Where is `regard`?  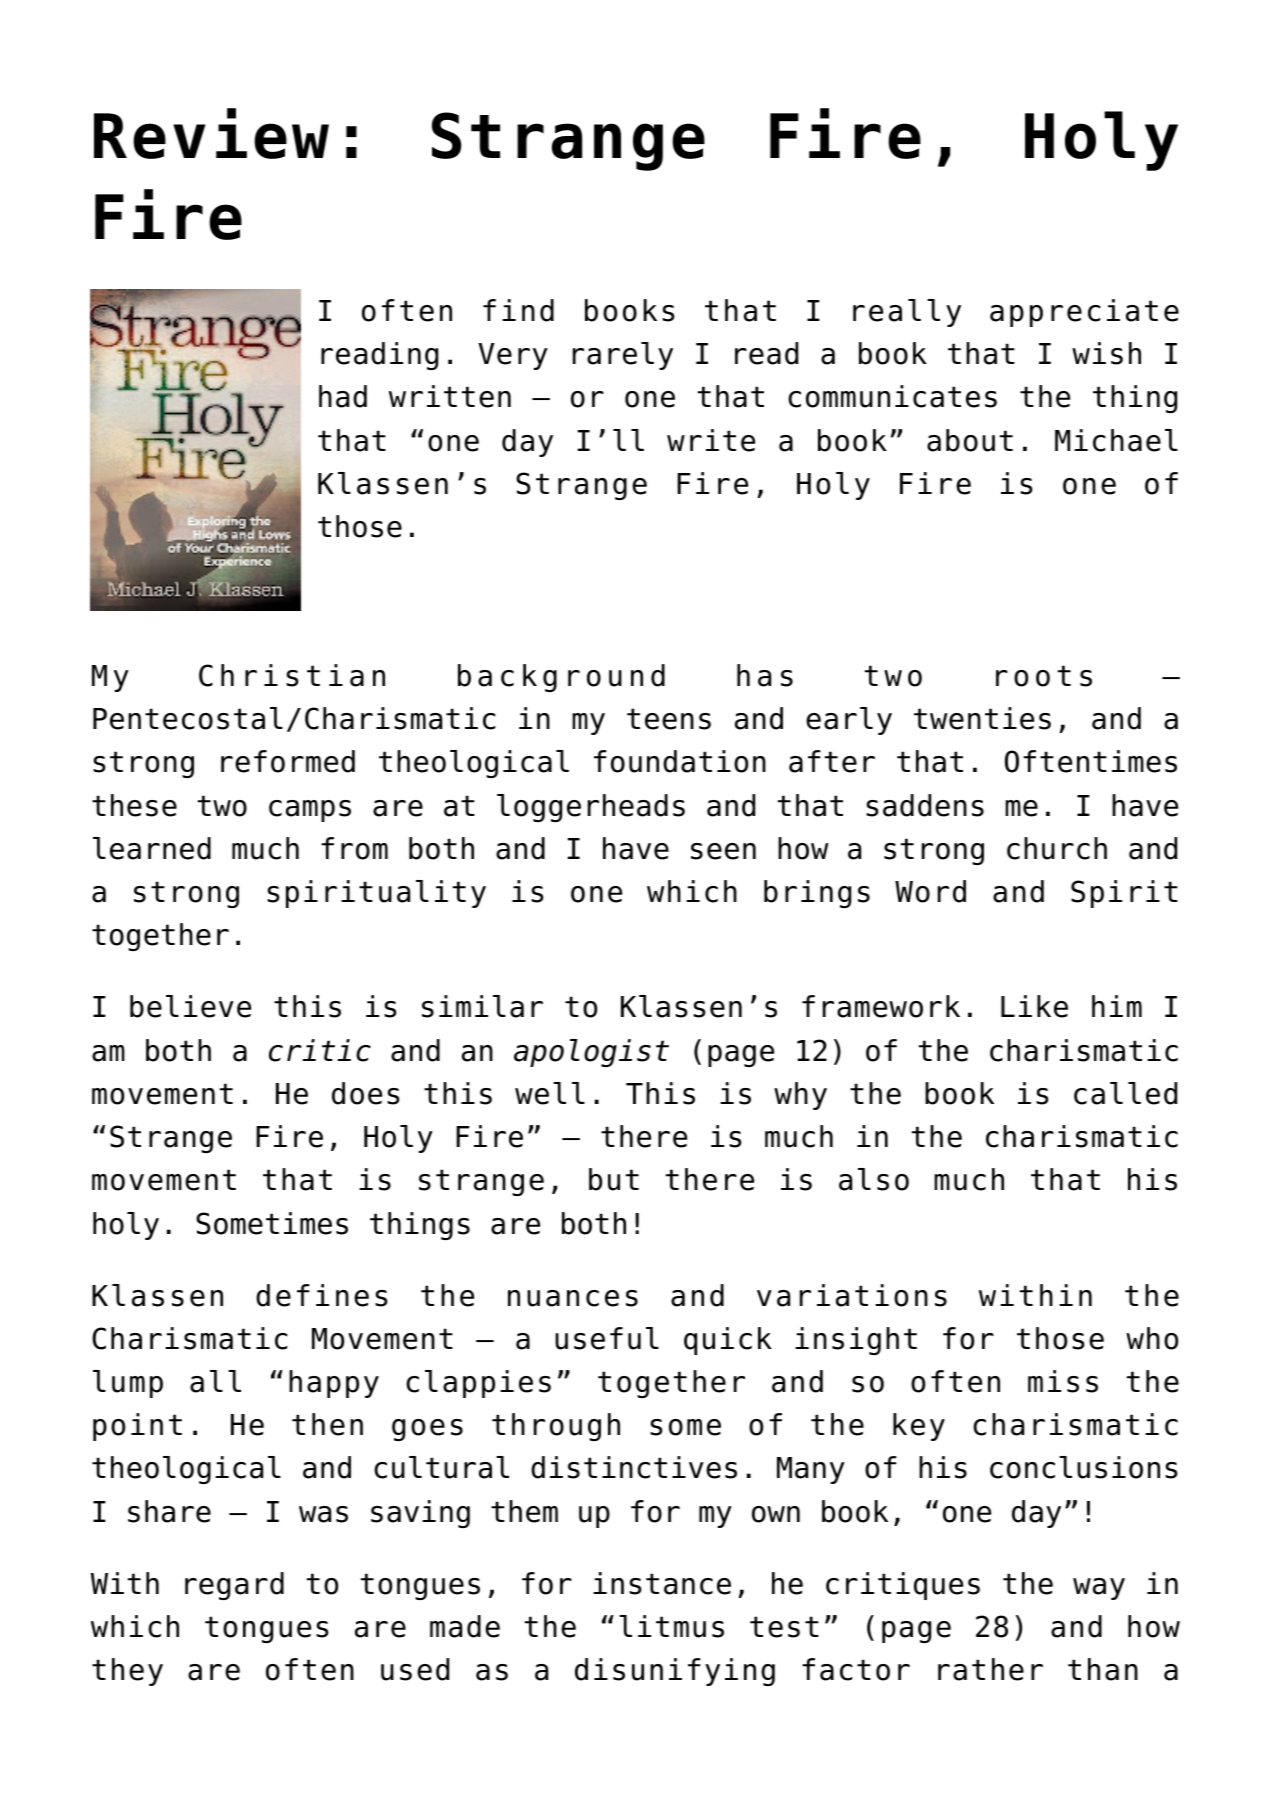
regard is located at coordinates (234, 1586).
